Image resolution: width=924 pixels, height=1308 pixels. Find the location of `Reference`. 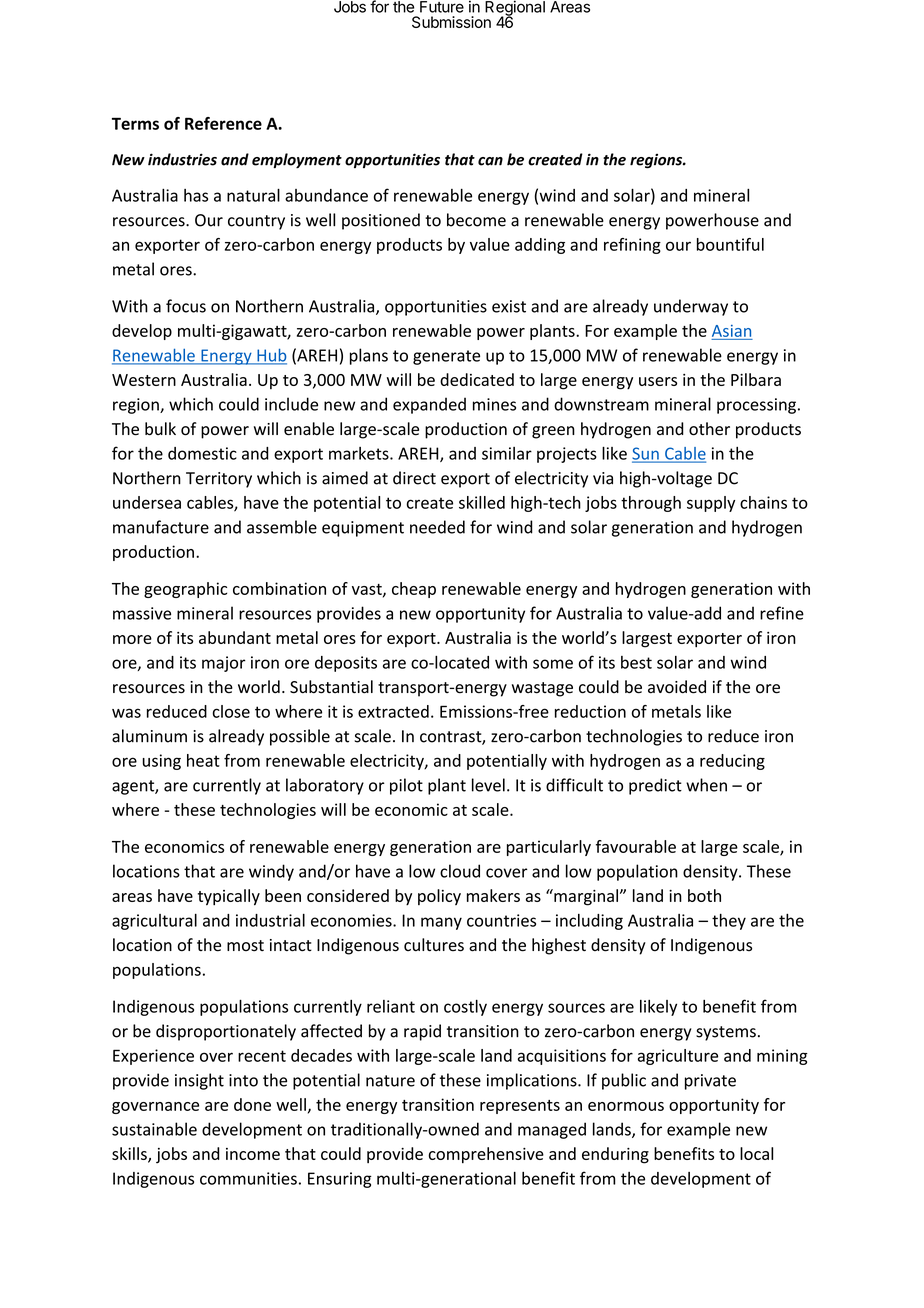

Reference is located at coordinates (223, 123).
